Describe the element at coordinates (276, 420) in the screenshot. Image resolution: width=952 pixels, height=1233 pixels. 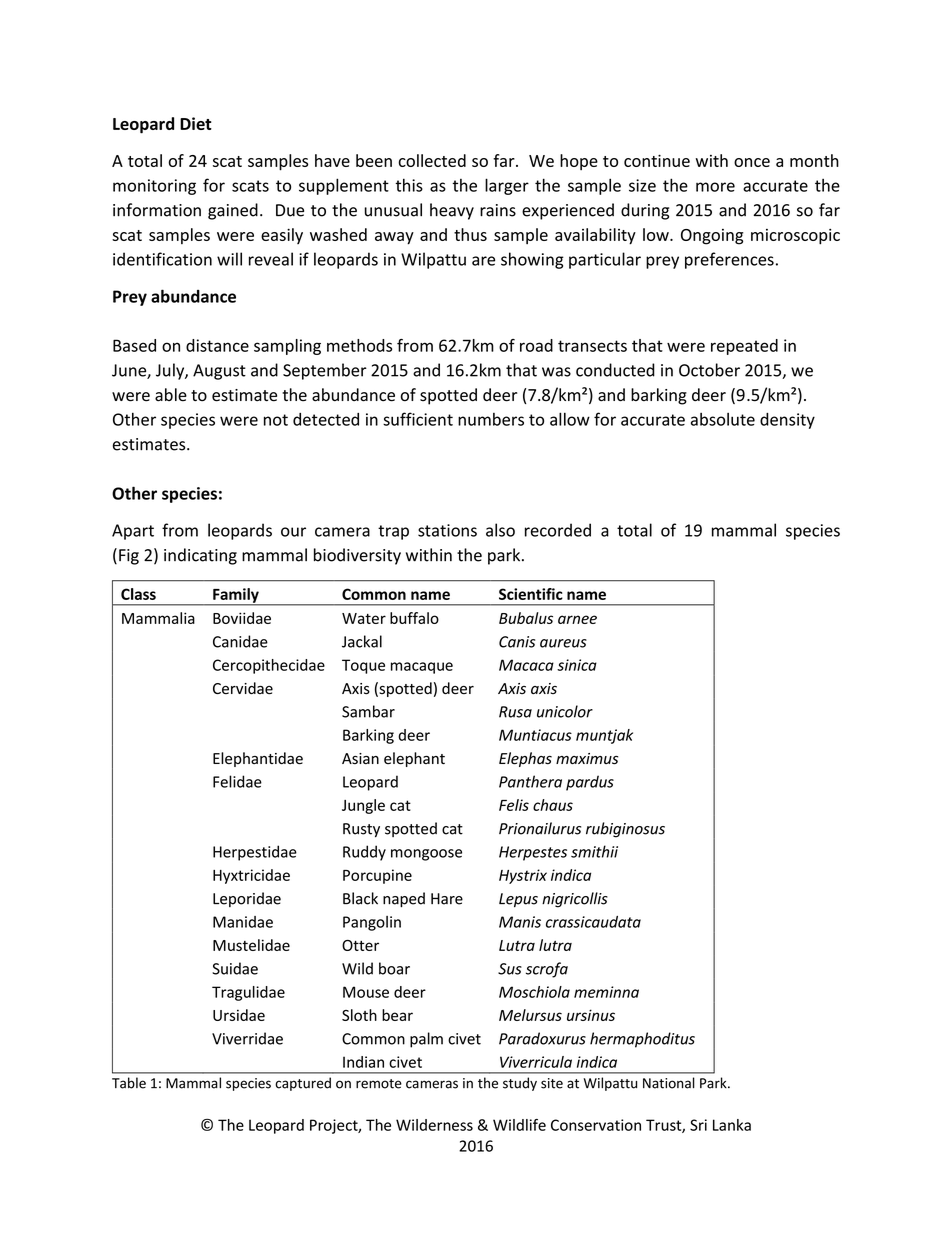
I see `not` at that location.
